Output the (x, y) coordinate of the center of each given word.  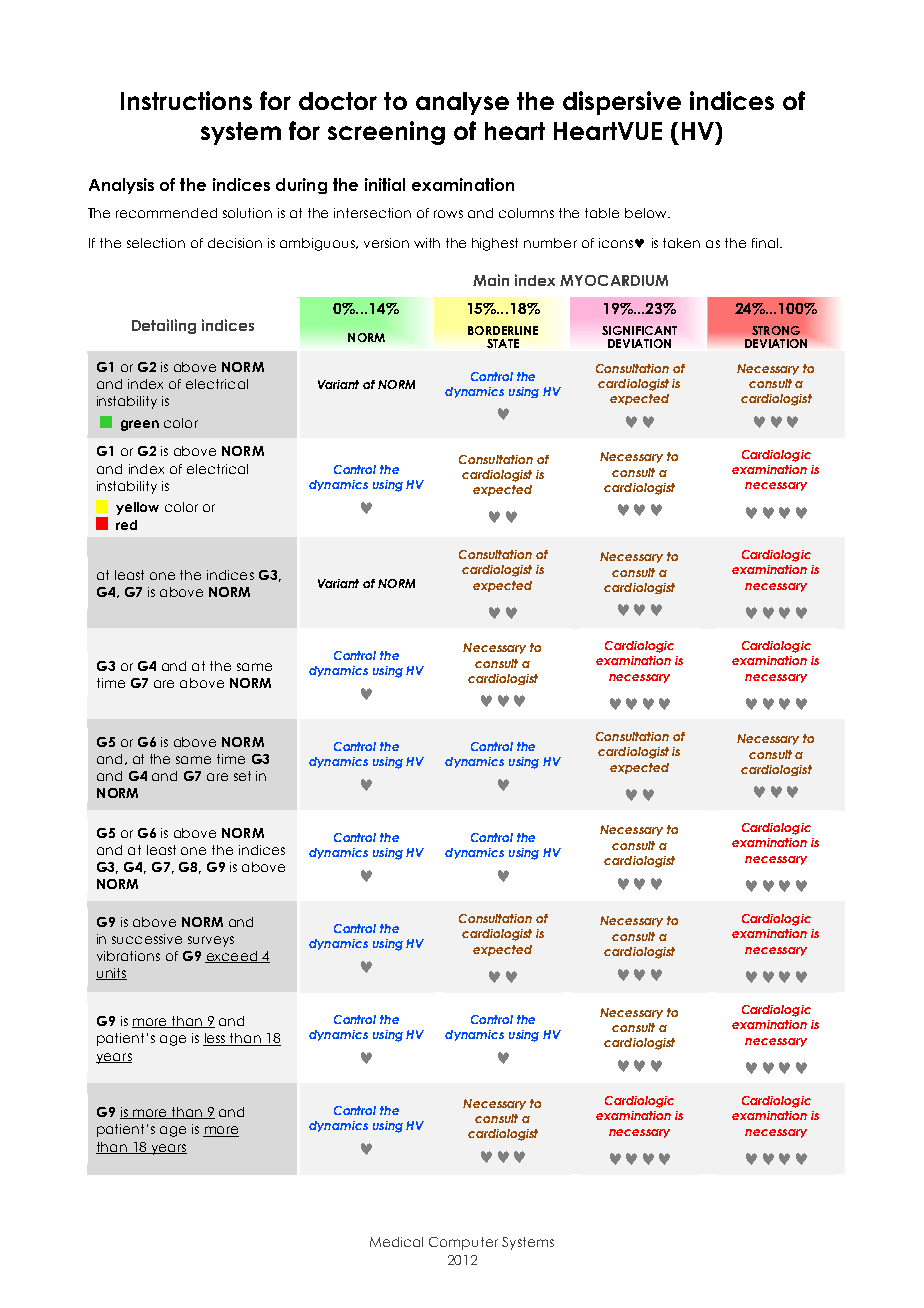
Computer (463, 1243)
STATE (503, 343)
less (215, 1039)
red (126, 525)
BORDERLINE (503, 330)
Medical (396, 1242)
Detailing (164, 326)
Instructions (186, 100)
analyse (462, 103)
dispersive (622, 103)
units (111, 974)
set (242, 776)
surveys (211, 941)
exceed (232, 957)
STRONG (776, 330)
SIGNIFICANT (639, 330)
